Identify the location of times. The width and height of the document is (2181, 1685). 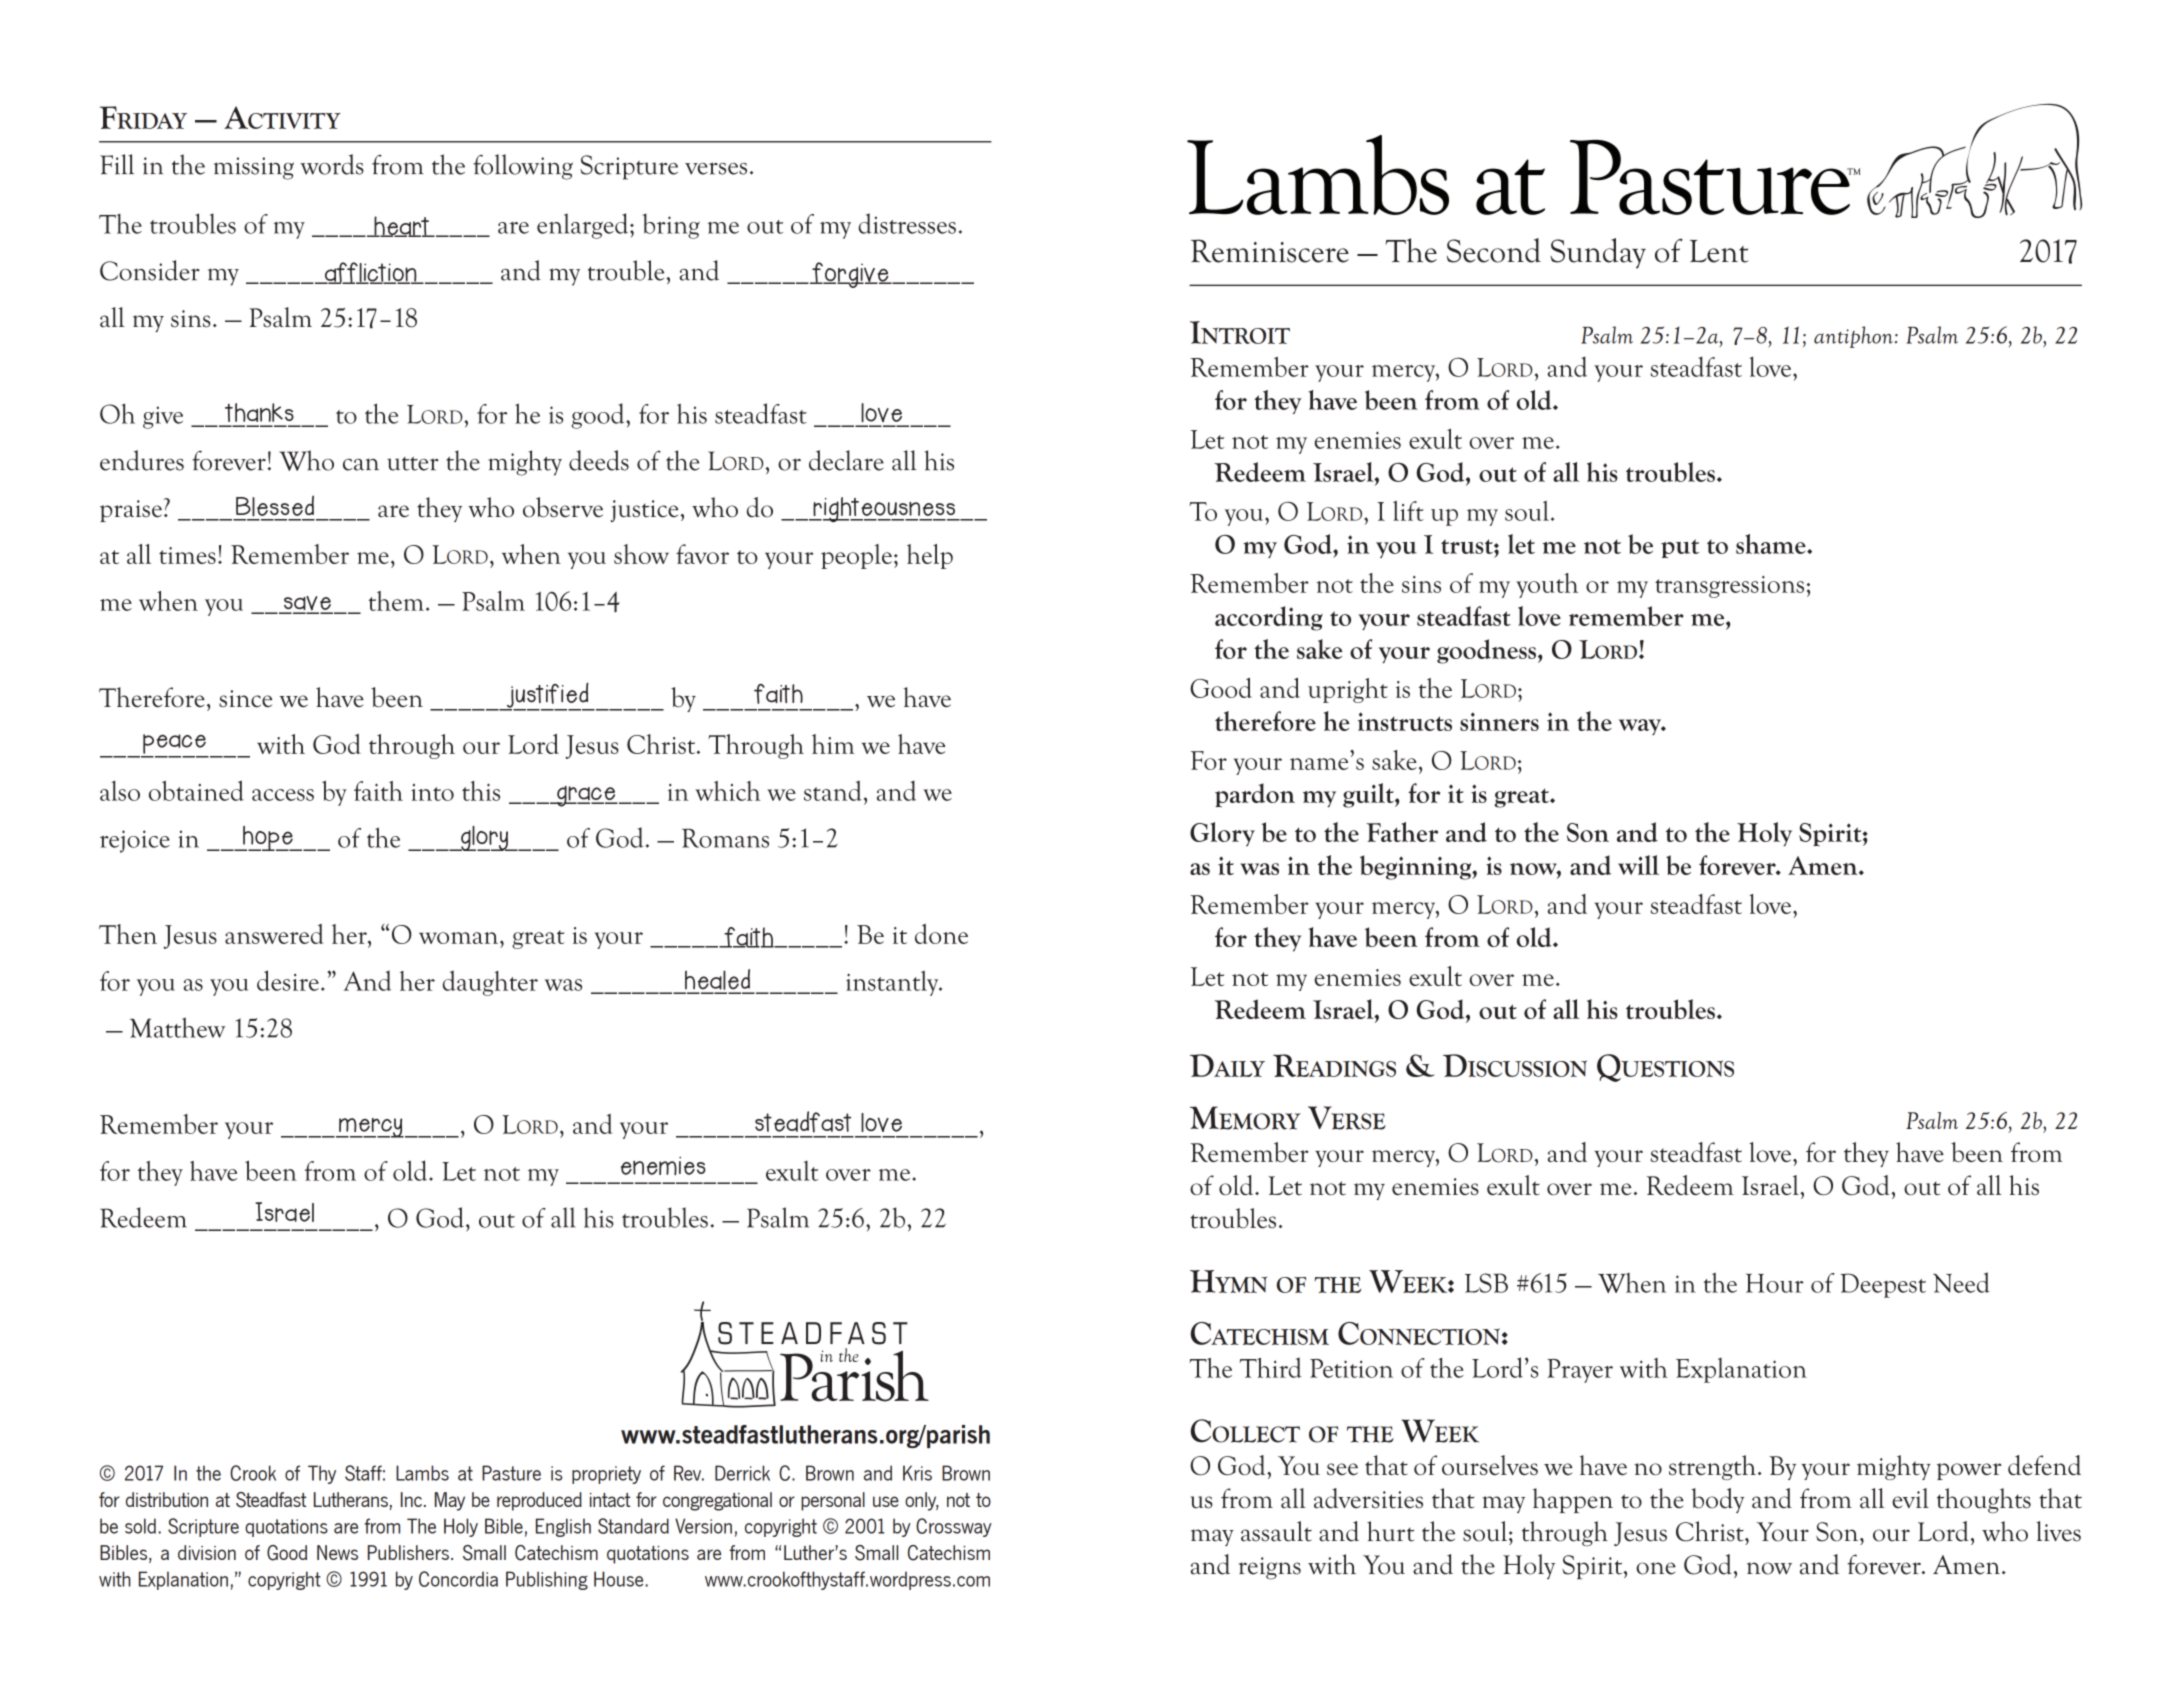
(187, 555).
